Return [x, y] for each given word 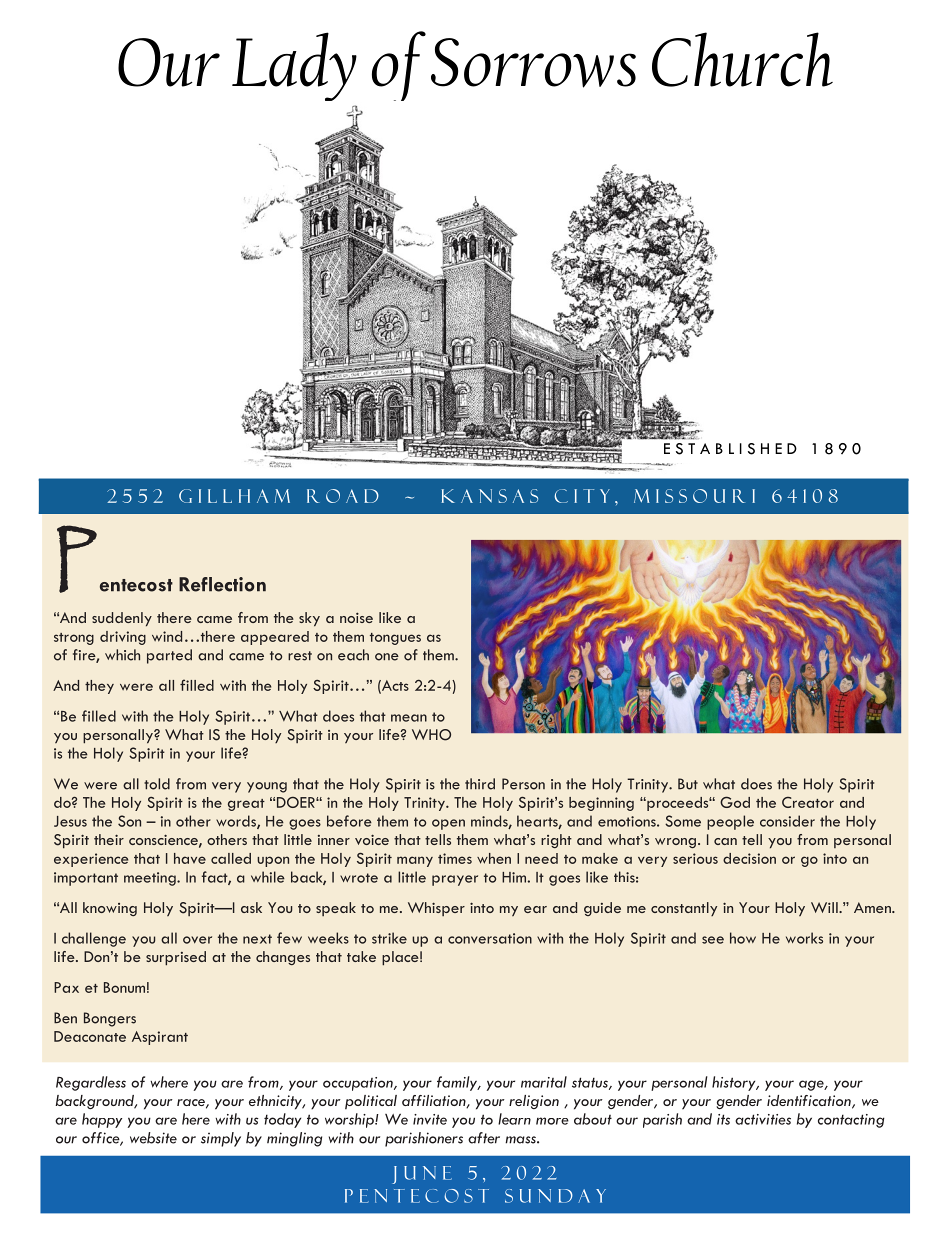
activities [763, 1119]
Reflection [222, 584]
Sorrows [533, 63]
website [153, 1138]
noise [356, 617]
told [157, 784]
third [480, 784]
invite [430, 1119]
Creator [808, 802]
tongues [395, 639]
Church [742, 59]
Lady [294, 66]
